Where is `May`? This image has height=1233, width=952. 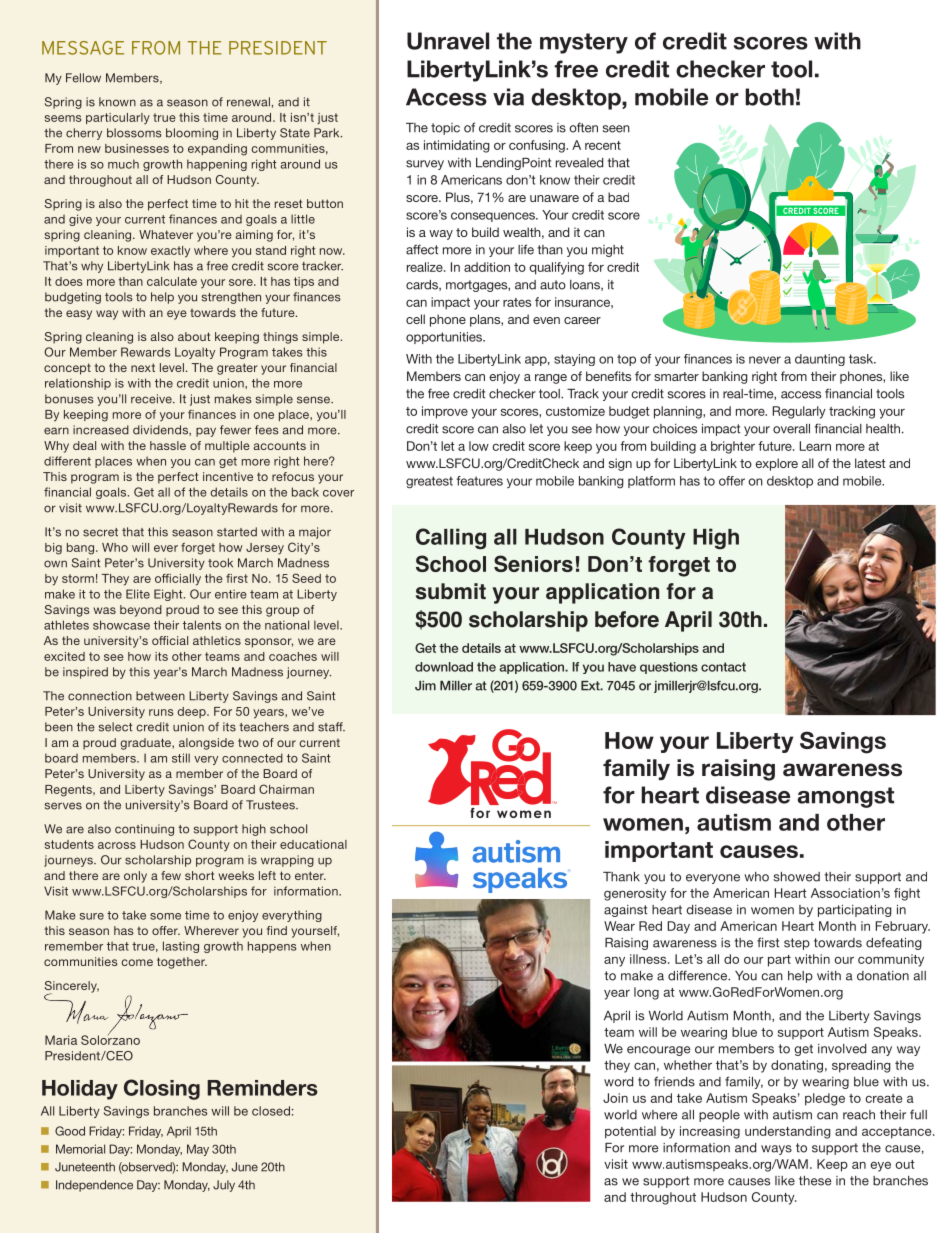 May is located at coordinates (198, 1150).
